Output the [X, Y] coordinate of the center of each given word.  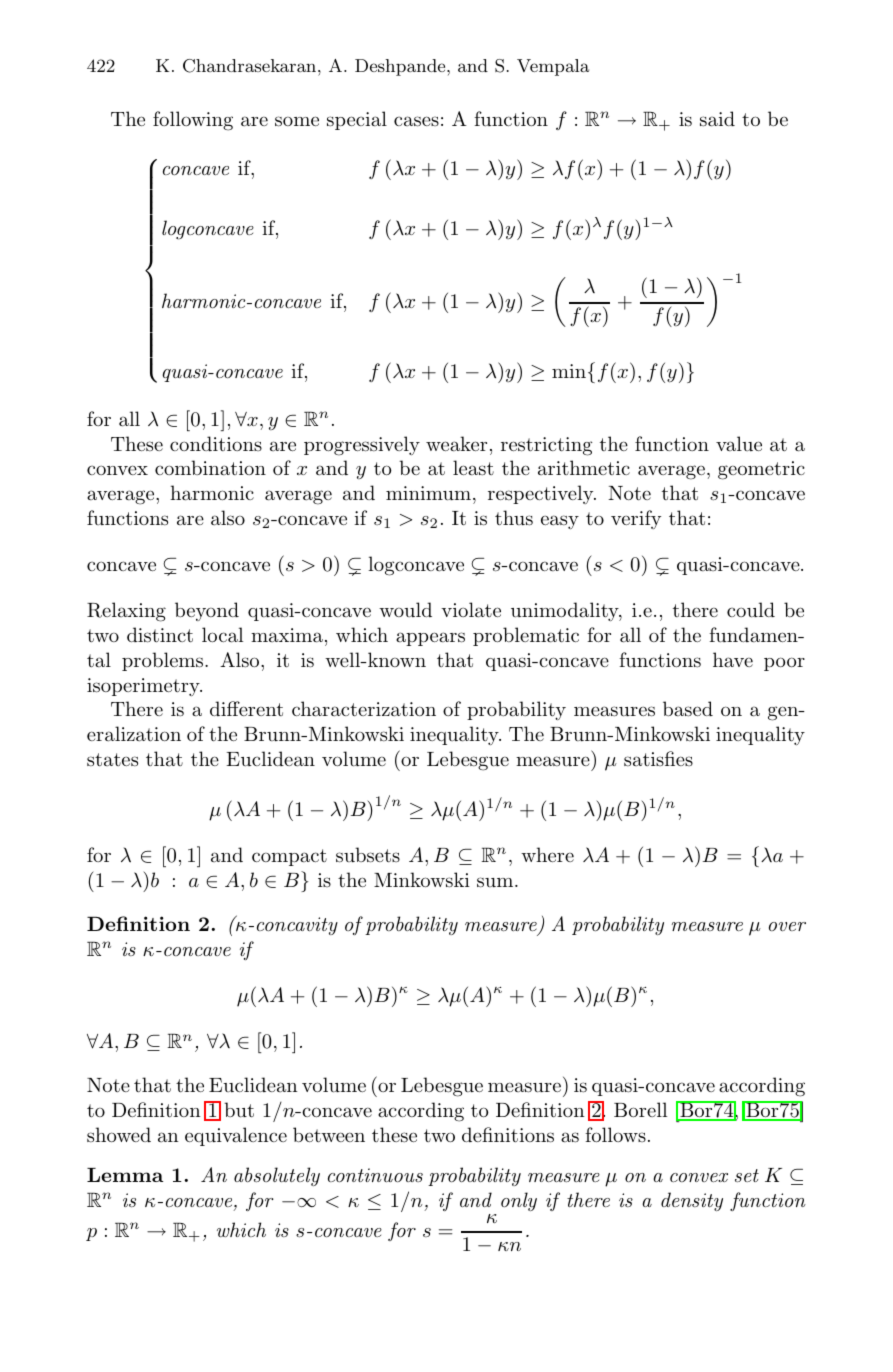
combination [210, 468]
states [112, 760]
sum [496, 882]
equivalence [236, 1136]
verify [636, 519]
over [787, 926]
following [193, 121]
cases [416, 121]
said [717, 119]
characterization [364, 709]
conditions [216, 443]
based [688, 709]
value [739, 444]
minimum [428, 493]
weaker [456, 444]
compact [289, 857]
